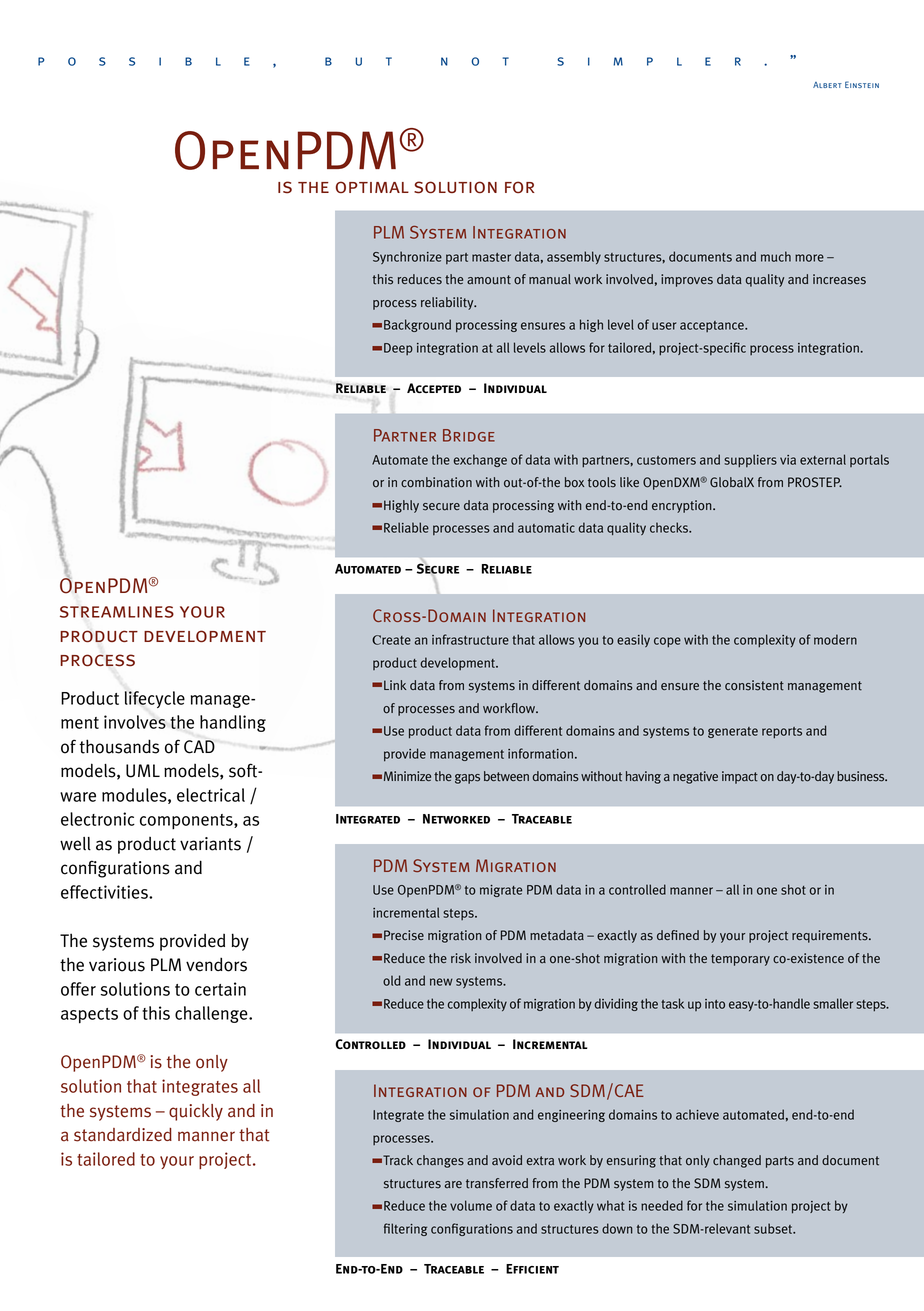  Describe the element at coordinates (471, 1205) in the screenshot. I see `volume` at that location.
